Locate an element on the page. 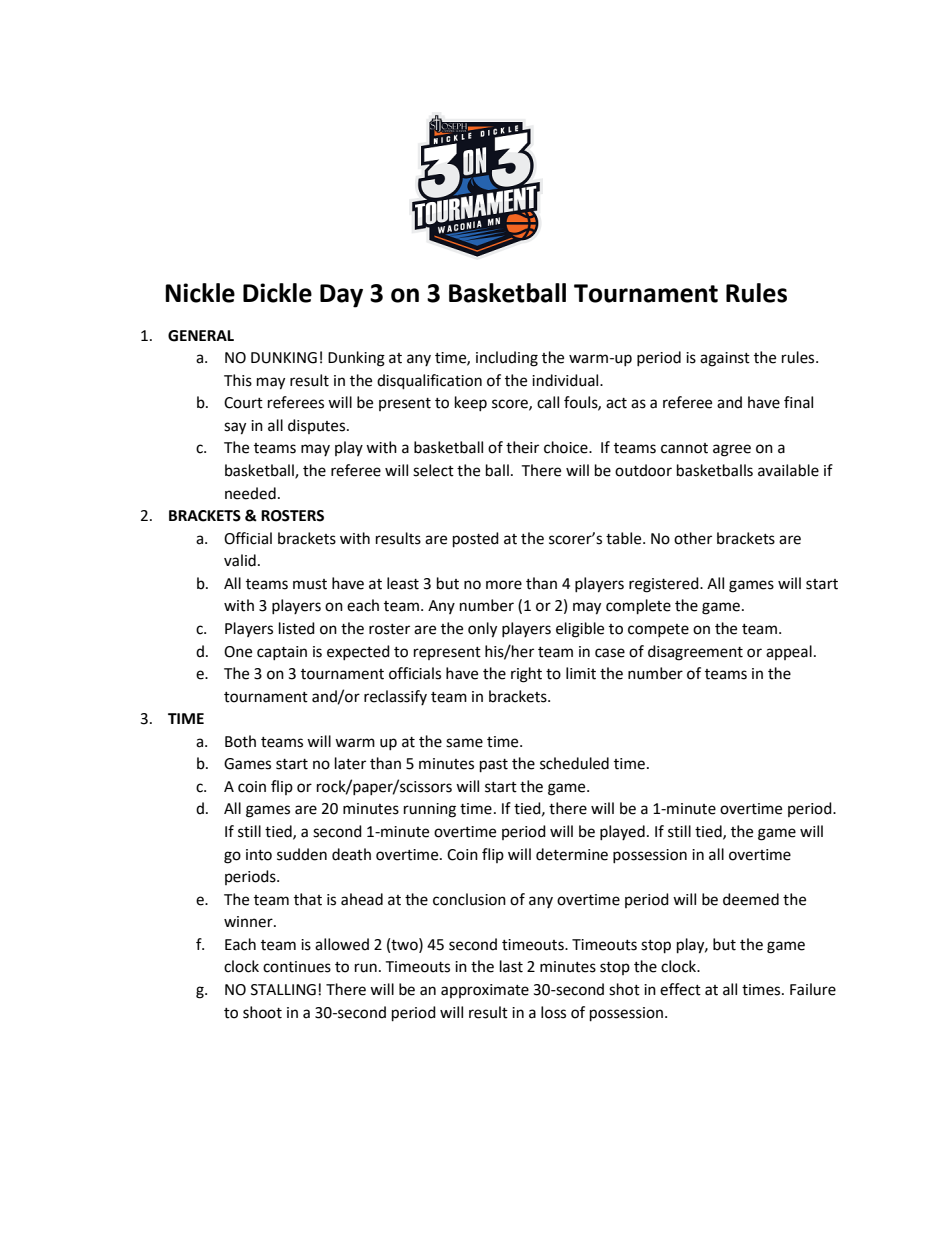 The image size is (952, 1233). into is located at coordinates (259, 855).
